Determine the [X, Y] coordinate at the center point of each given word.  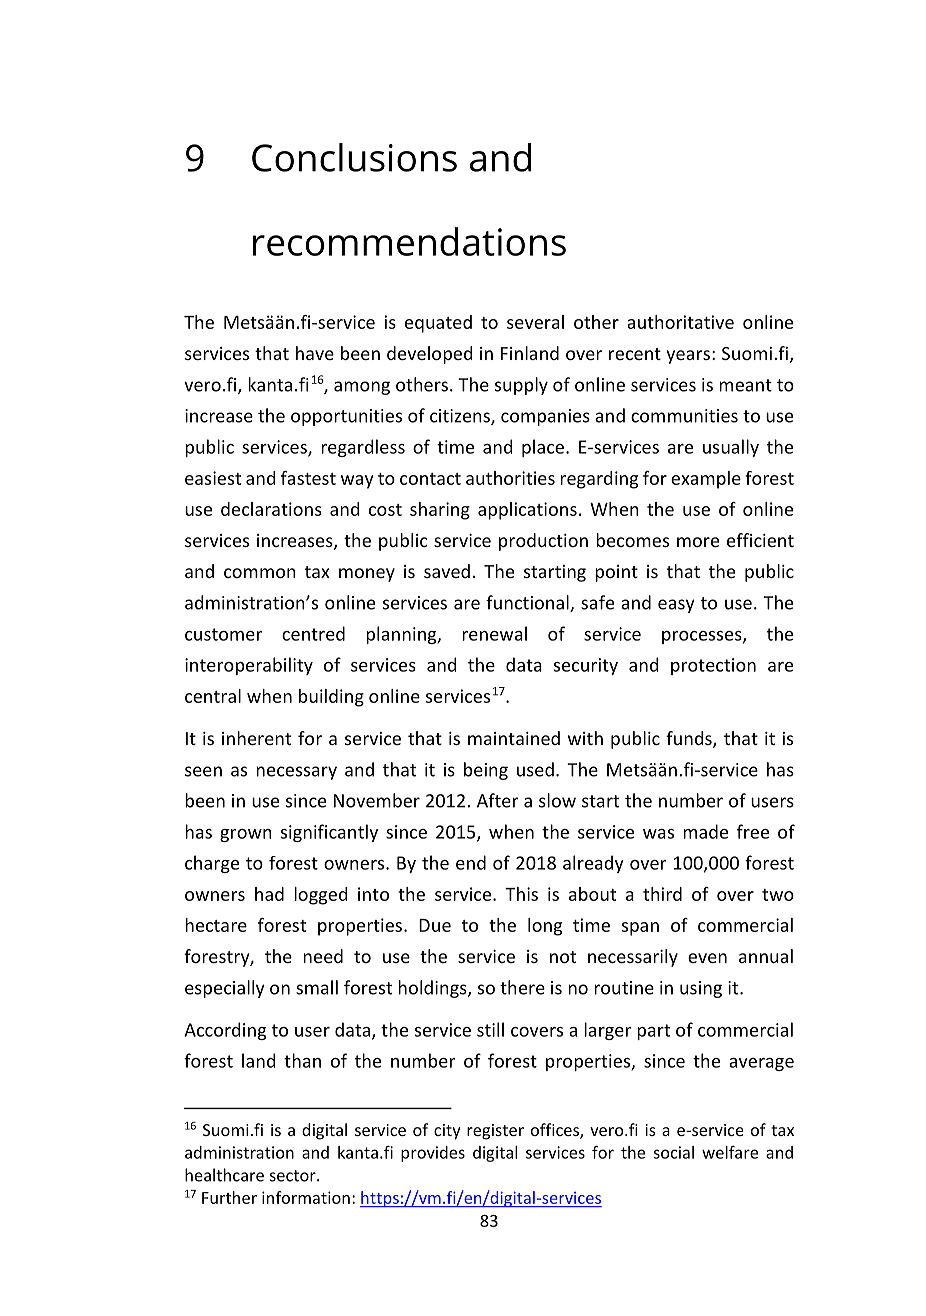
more [698, 542]
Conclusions [354, 157]
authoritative [680, 322]
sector [294, 1176]
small [317, 987]
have [315, 353]
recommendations [409, 241]
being [486, 771]
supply [521, 386]
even [707, 958]
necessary [296, 773]
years [688, 357]
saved [447, 571]
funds [690, 739]
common [260, 573]
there [522, 987]
